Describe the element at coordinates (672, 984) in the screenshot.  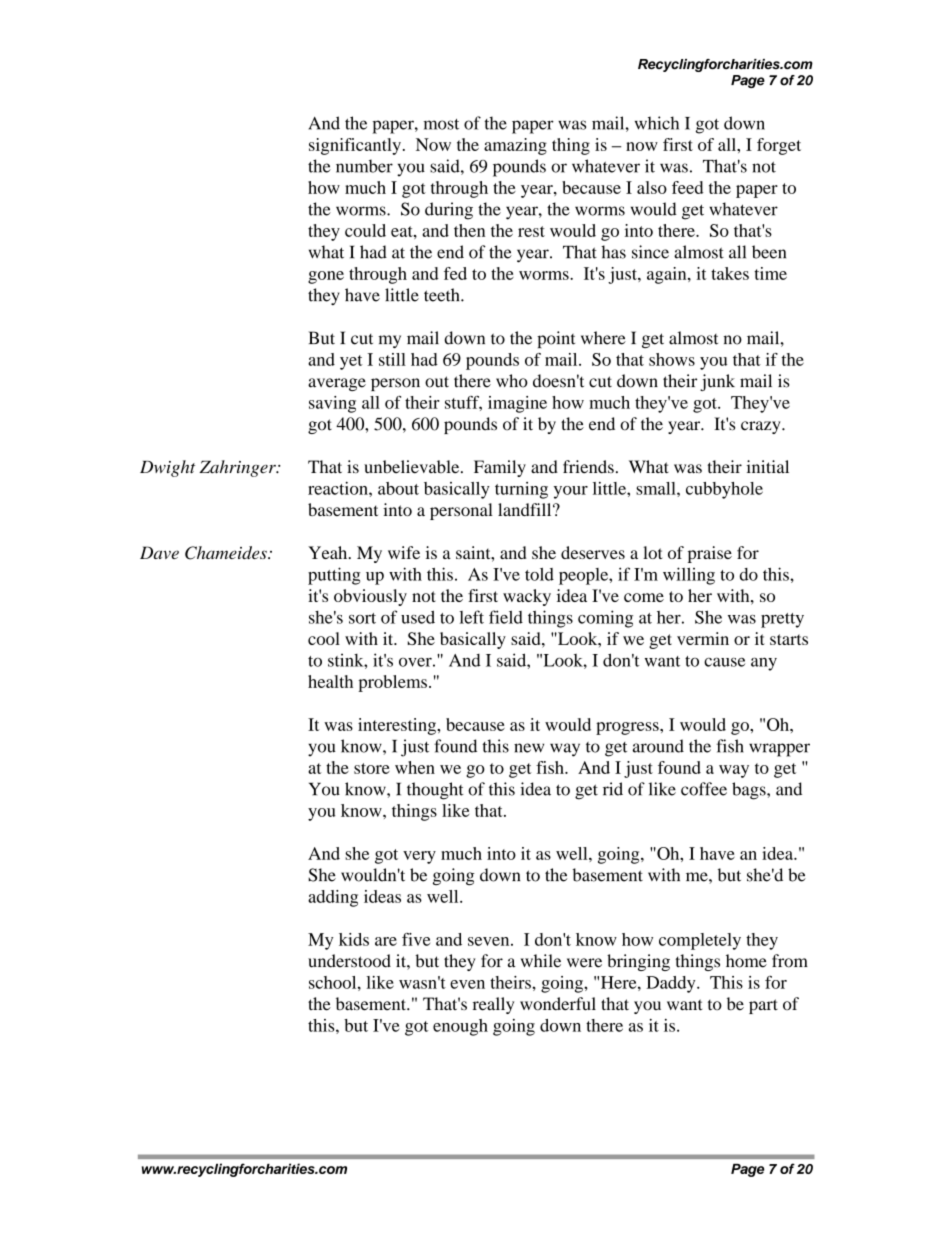
I see `Daddy` at that location.
